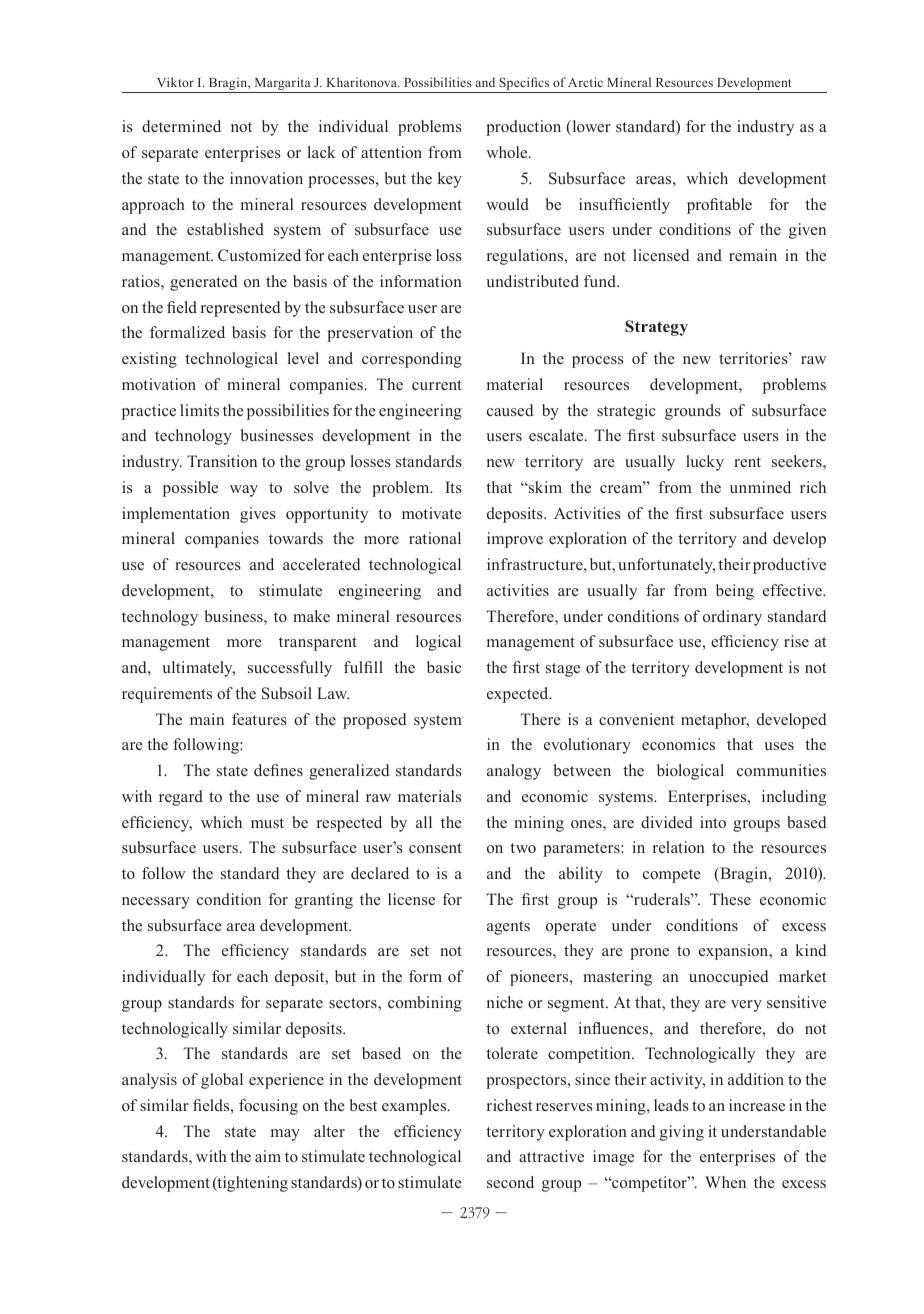  I want to click on agents, so click(508, 928).
